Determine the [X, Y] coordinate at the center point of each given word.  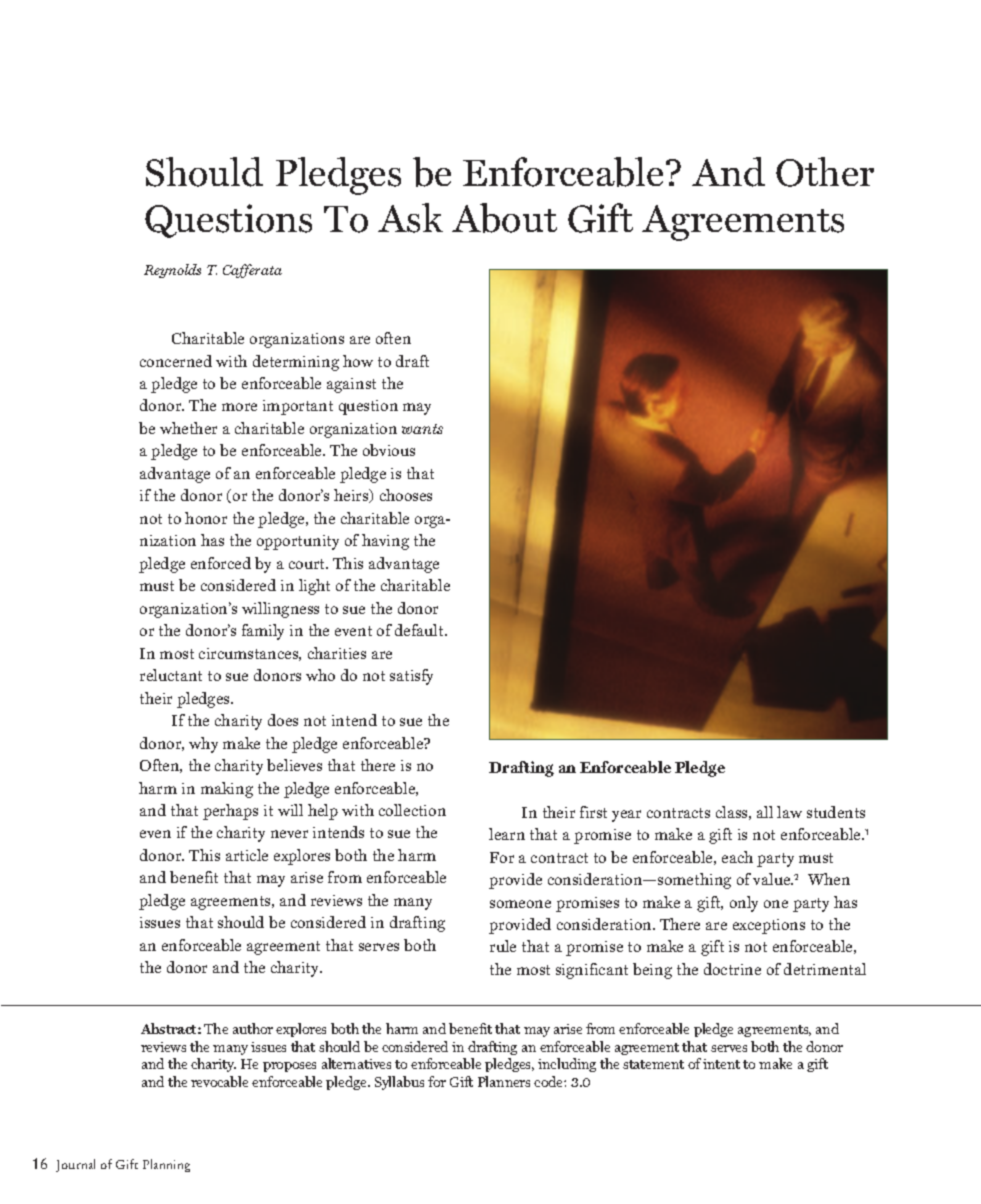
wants [422, 429]
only [744, 904]
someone [520, 904]
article [247, 855]
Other [825, 172]
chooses [406, 495]
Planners [504, 1081]
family [263, 632]
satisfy [411, 677]
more [239, 407]
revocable [219, 1081]
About [504, 218]
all [765, 812]
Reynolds [172, 271]
